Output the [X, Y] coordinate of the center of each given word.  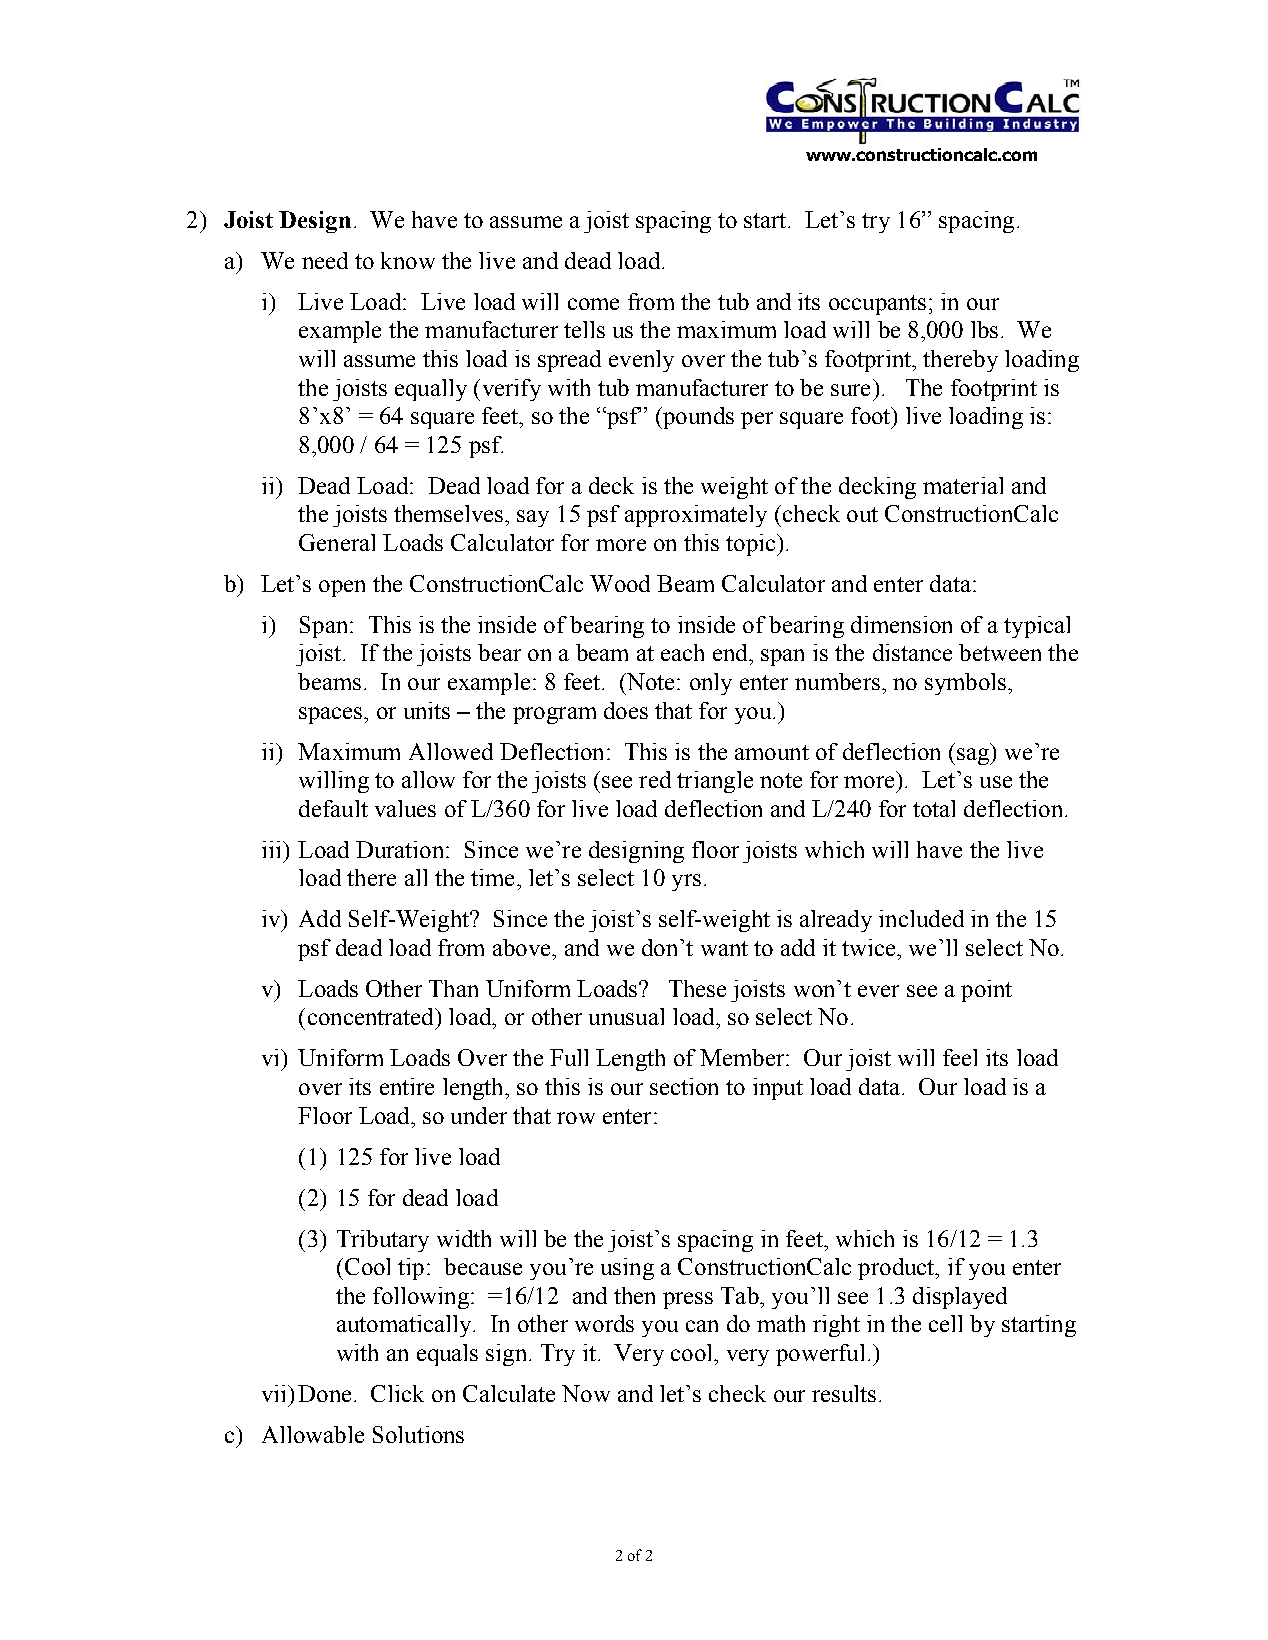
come [593, 304]
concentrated [372, 1016]
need [325, 260]
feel [960, 1057]
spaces [332, 715]
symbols [965, 684]
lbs [984, 329]
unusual [626, 1016]
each [682, 652]
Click [397, 1393]
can [702, 1326]
